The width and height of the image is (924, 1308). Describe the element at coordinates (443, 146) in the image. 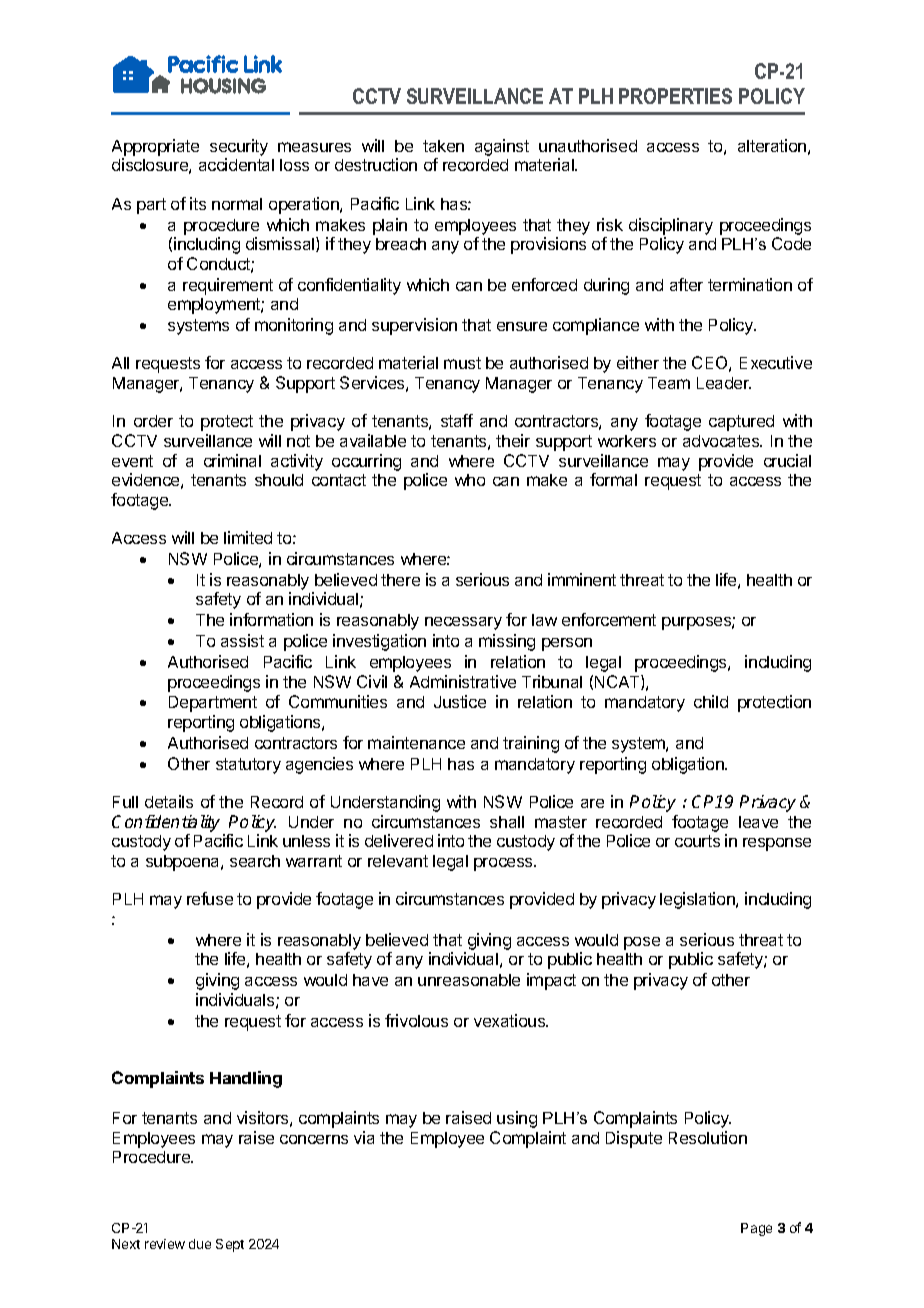

I see `taken` at that location.
